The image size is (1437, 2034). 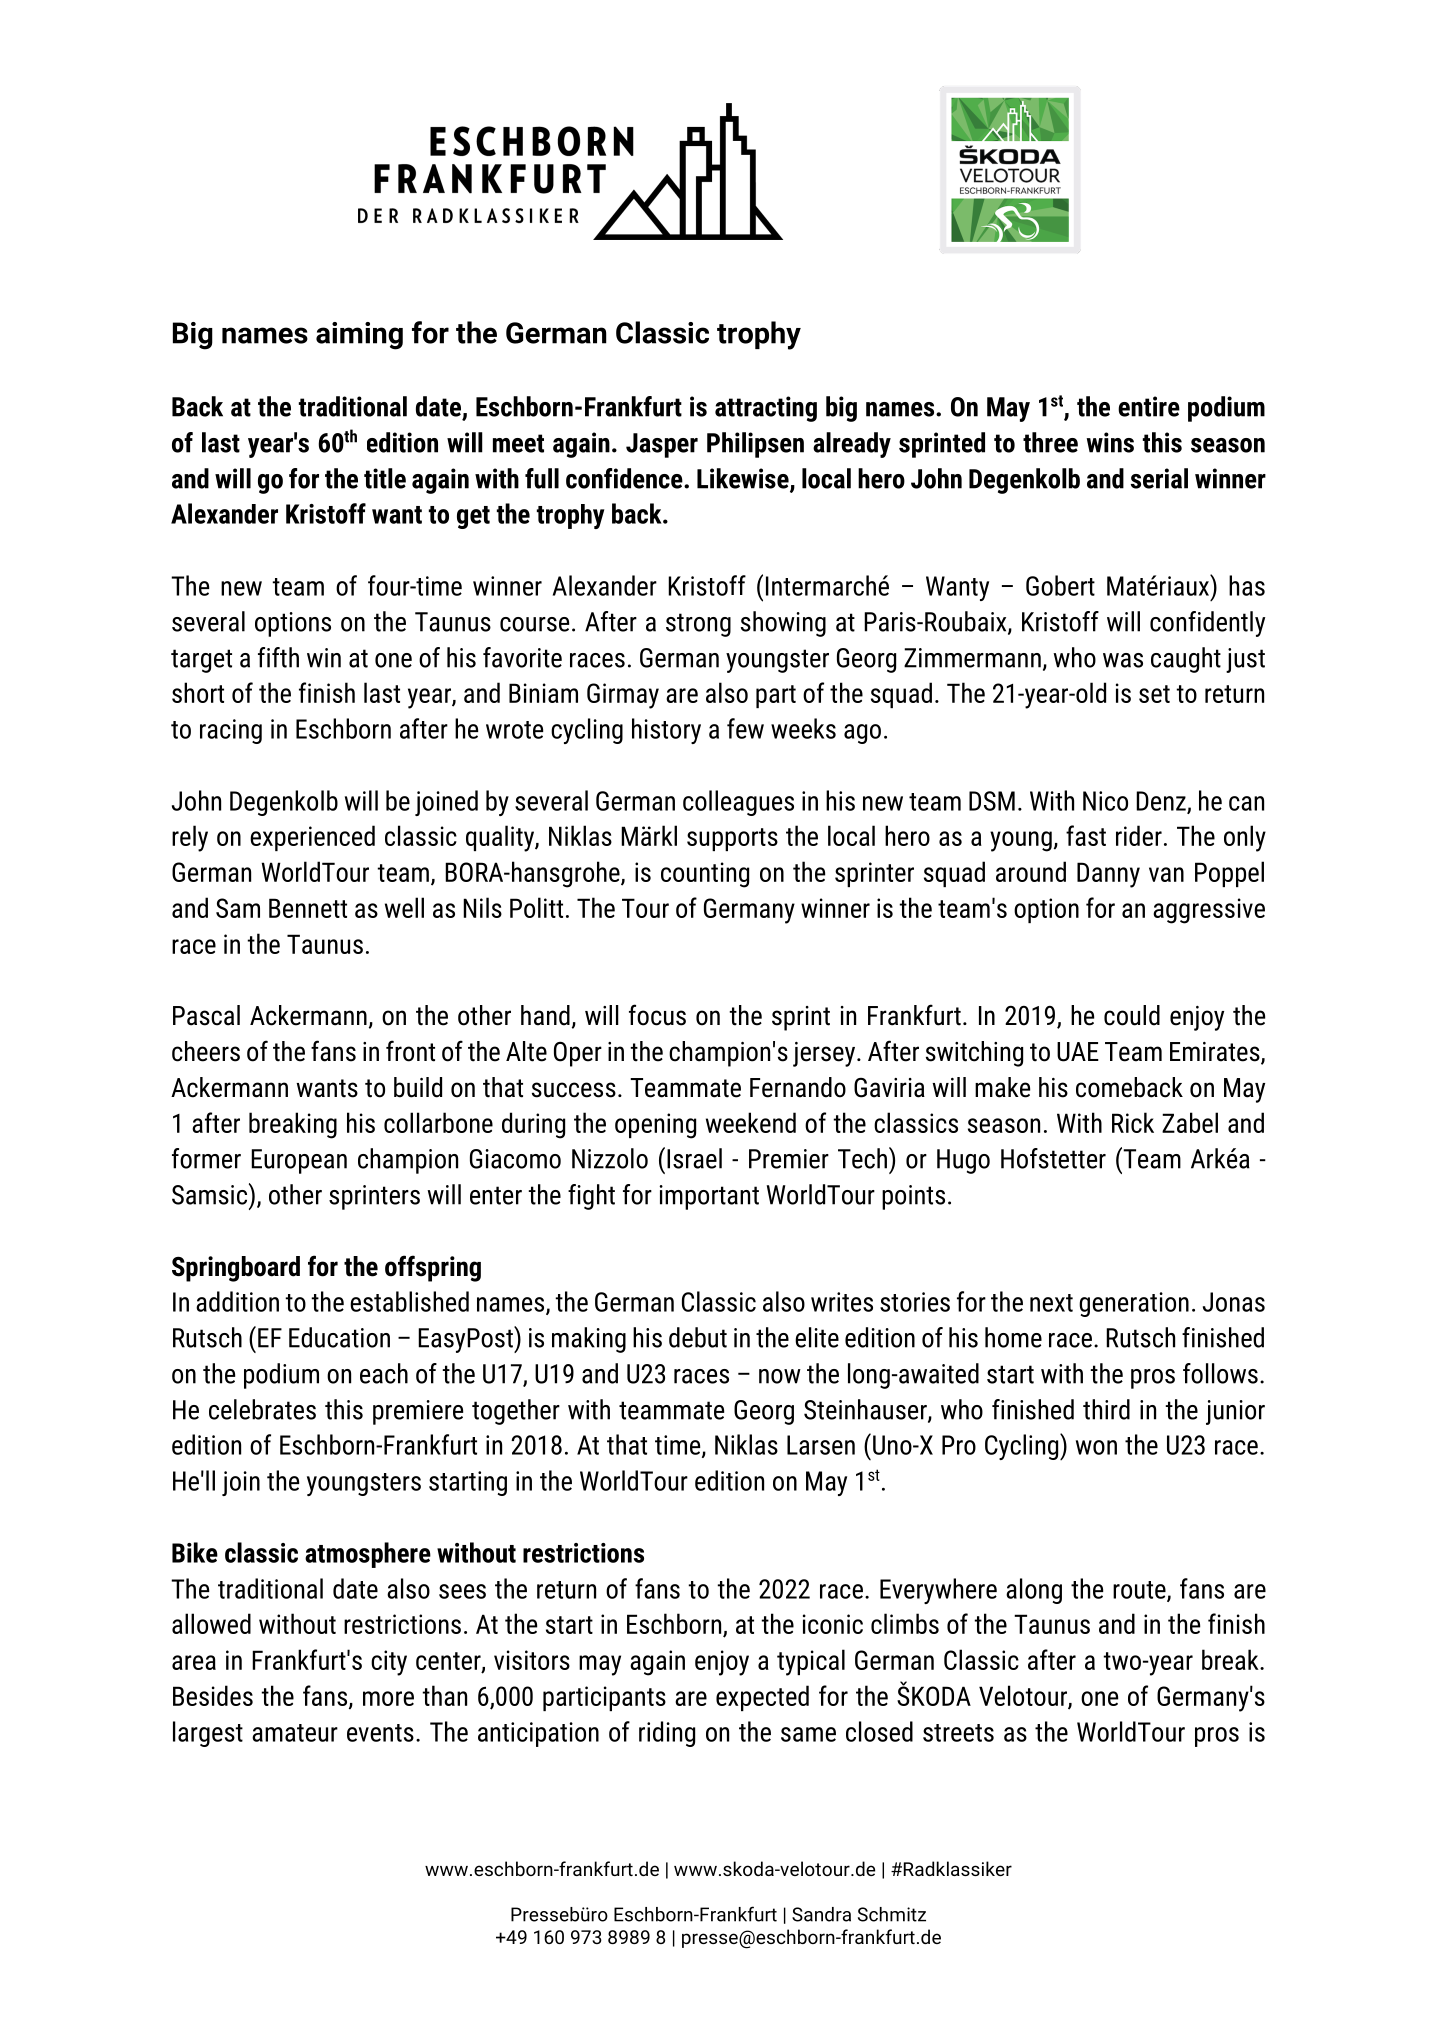 What do you see at coordinates (359, 336) in the screenshot?
I see `aiming` at bounding box center [359, 336].
